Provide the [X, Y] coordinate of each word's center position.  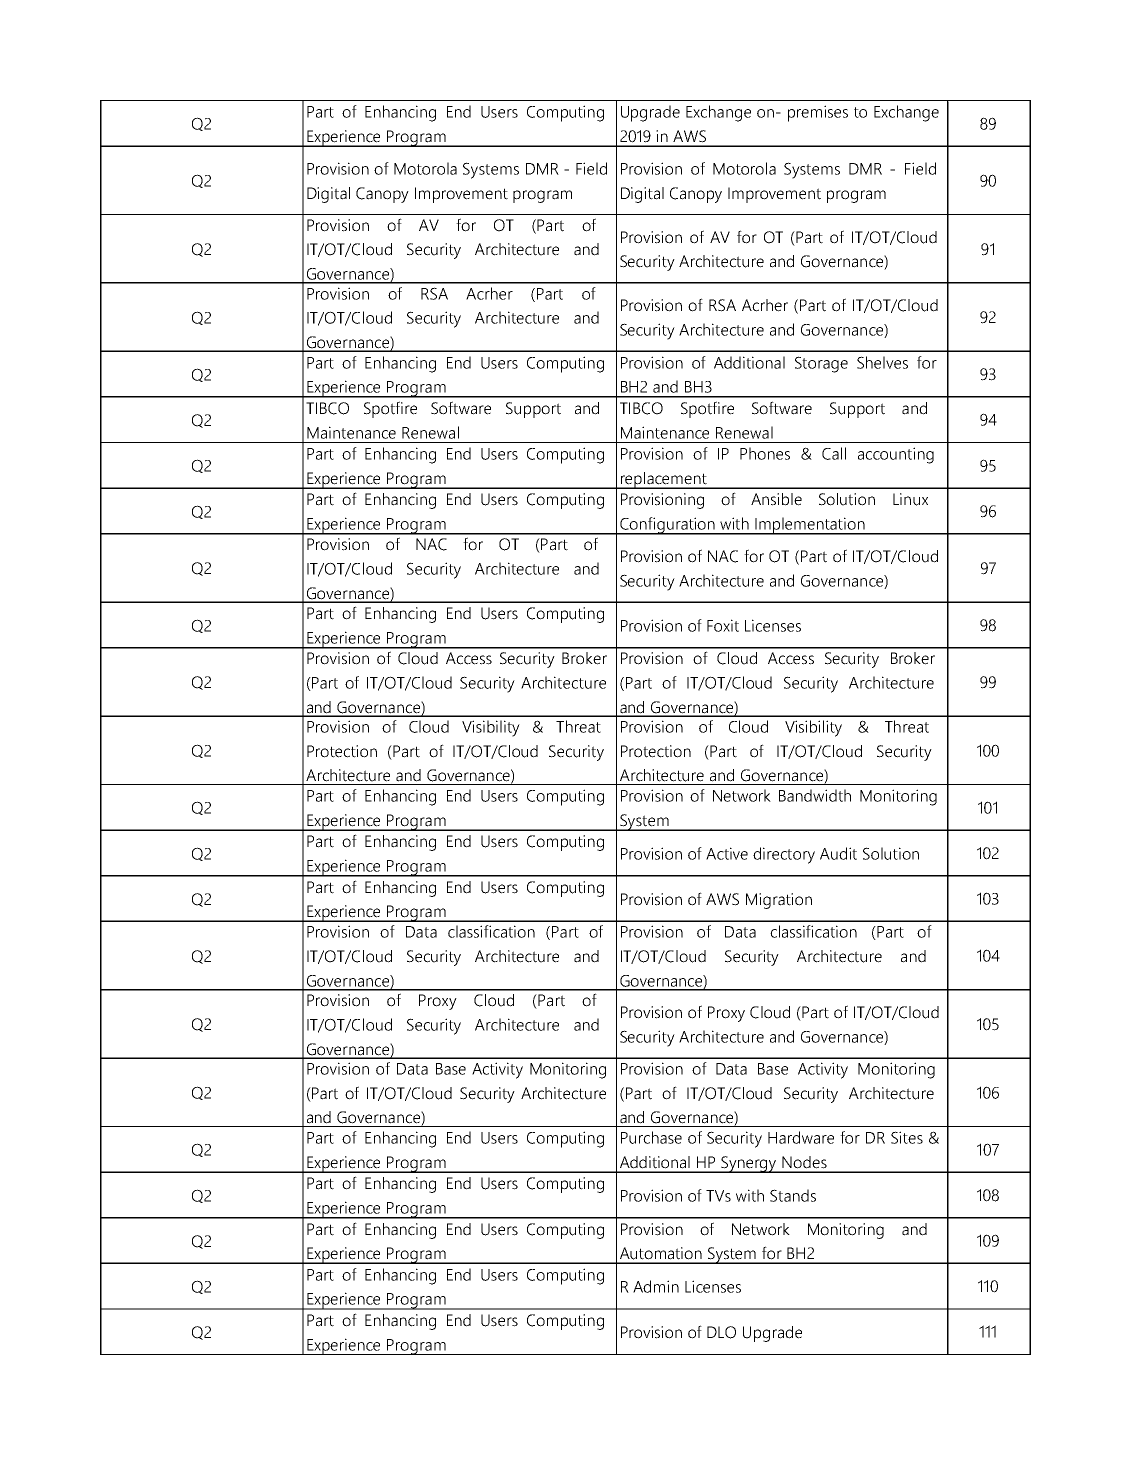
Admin [656, 1286]
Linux [910, 499]
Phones [765, 453]
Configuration [667, 526]
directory [784, 855]
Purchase [651, 1137]
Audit [838, 853]
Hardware [801, 1137]
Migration [779, 901]
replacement [663, 480]
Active [727, 853]
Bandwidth [815, 795]
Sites [907, 1137]
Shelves [882, 362]
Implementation [810, 526]
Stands [793, 1195]
